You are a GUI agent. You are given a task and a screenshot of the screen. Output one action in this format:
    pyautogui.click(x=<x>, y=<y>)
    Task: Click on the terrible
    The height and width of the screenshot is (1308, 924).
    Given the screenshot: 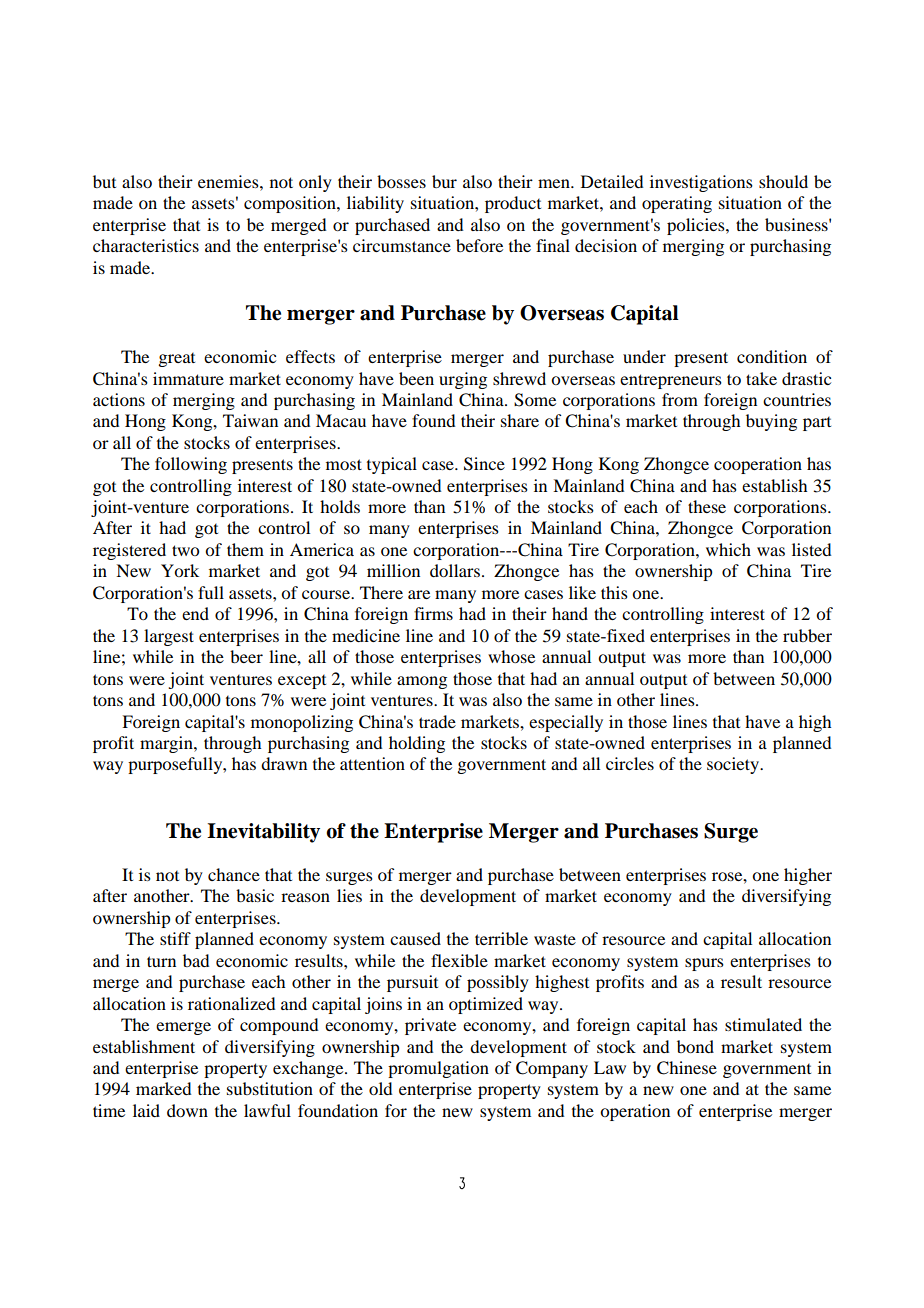 What is the action you would take?
    pyautogui.click(x=501, y=938)
